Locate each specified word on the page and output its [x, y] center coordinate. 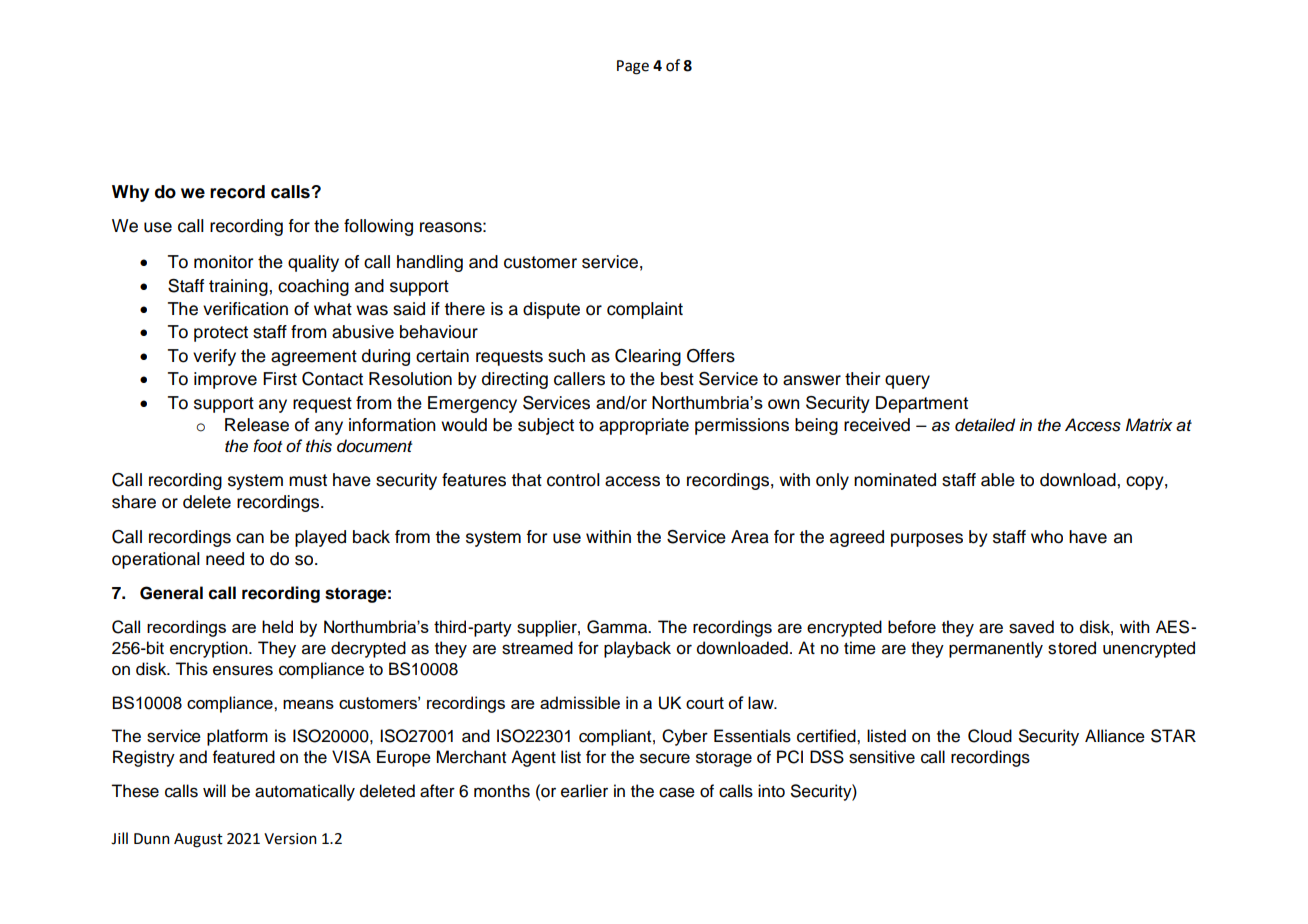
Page [633, 67]
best [677, 379]
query [907, 382]
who [1047, 537]
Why [130, 193]
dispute [551, 310]
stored [1072, 648]
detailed [985, 425]
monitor [223, 262]
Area [750, 537]
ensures [243, 670]
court [705, 703]
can [250, 538]
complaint [645, 310]
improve [225, 380]
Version [290, 839]
